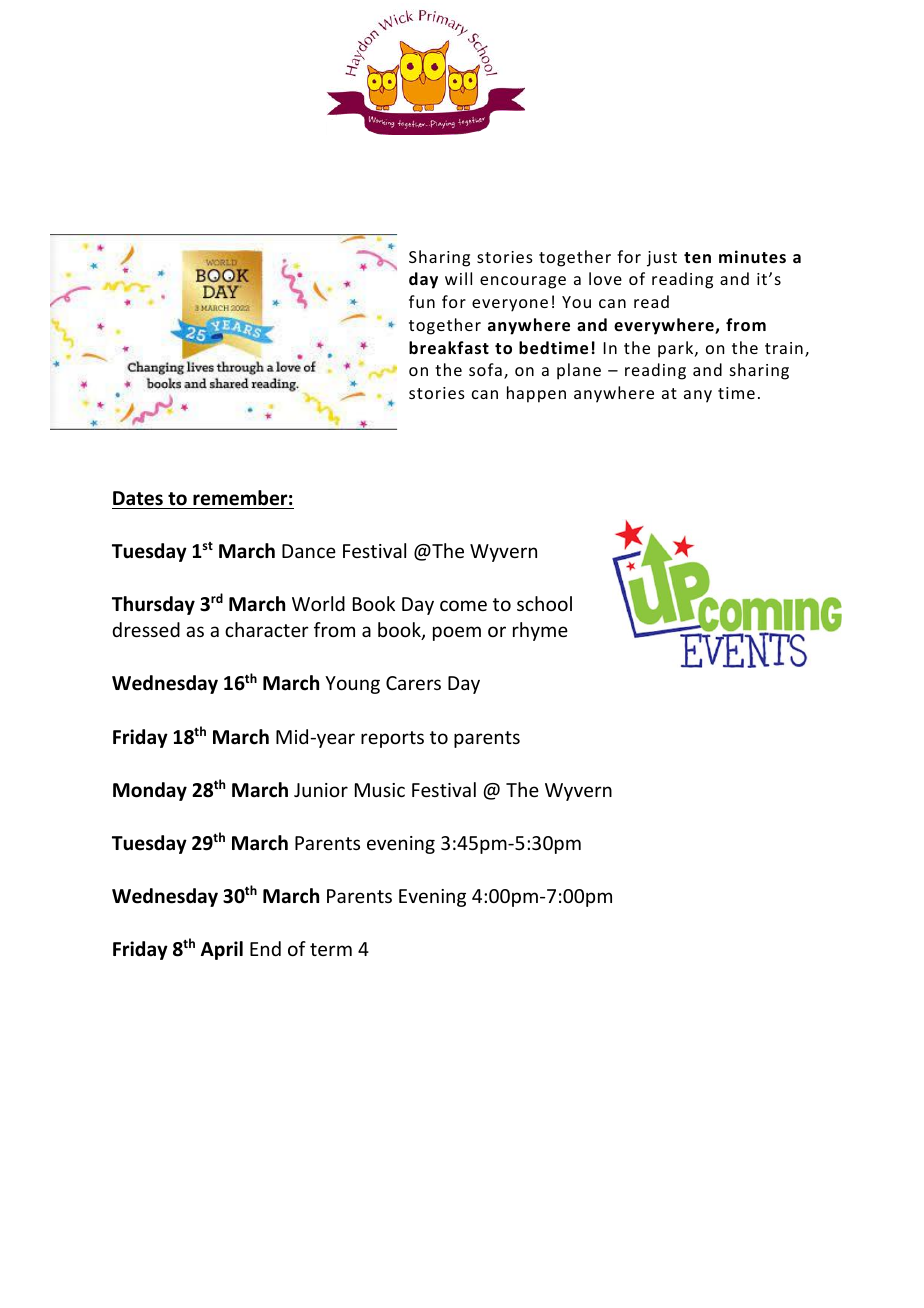 This image has height=1308, width=924. Describe the element at coordinates (422, 301) in the image. I see `fun` at that location.
